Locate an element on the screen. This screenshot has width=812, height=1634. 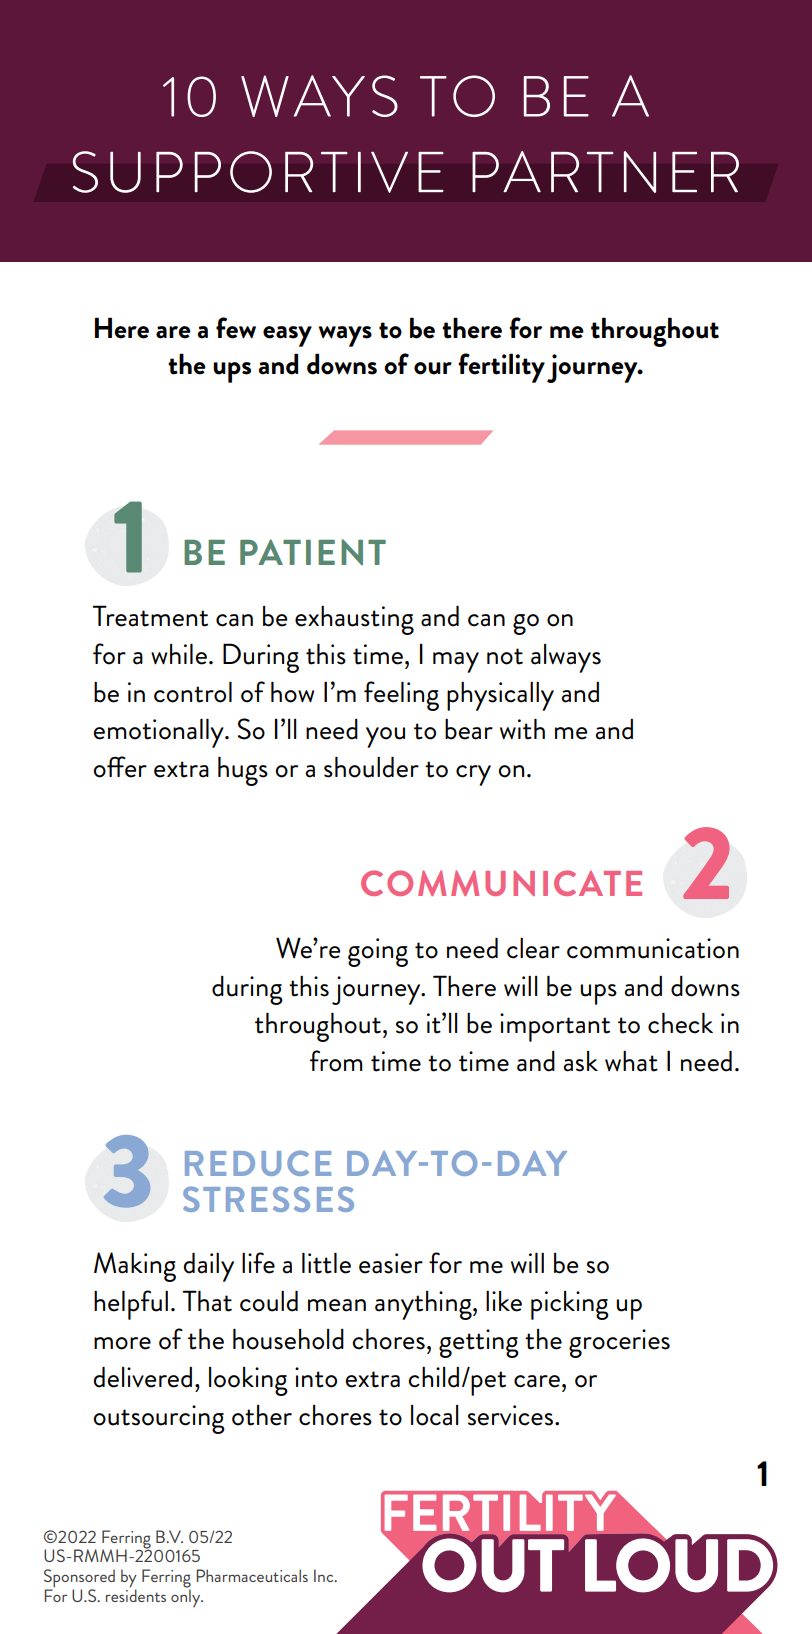
communication is located at coordinates (653, 948).
